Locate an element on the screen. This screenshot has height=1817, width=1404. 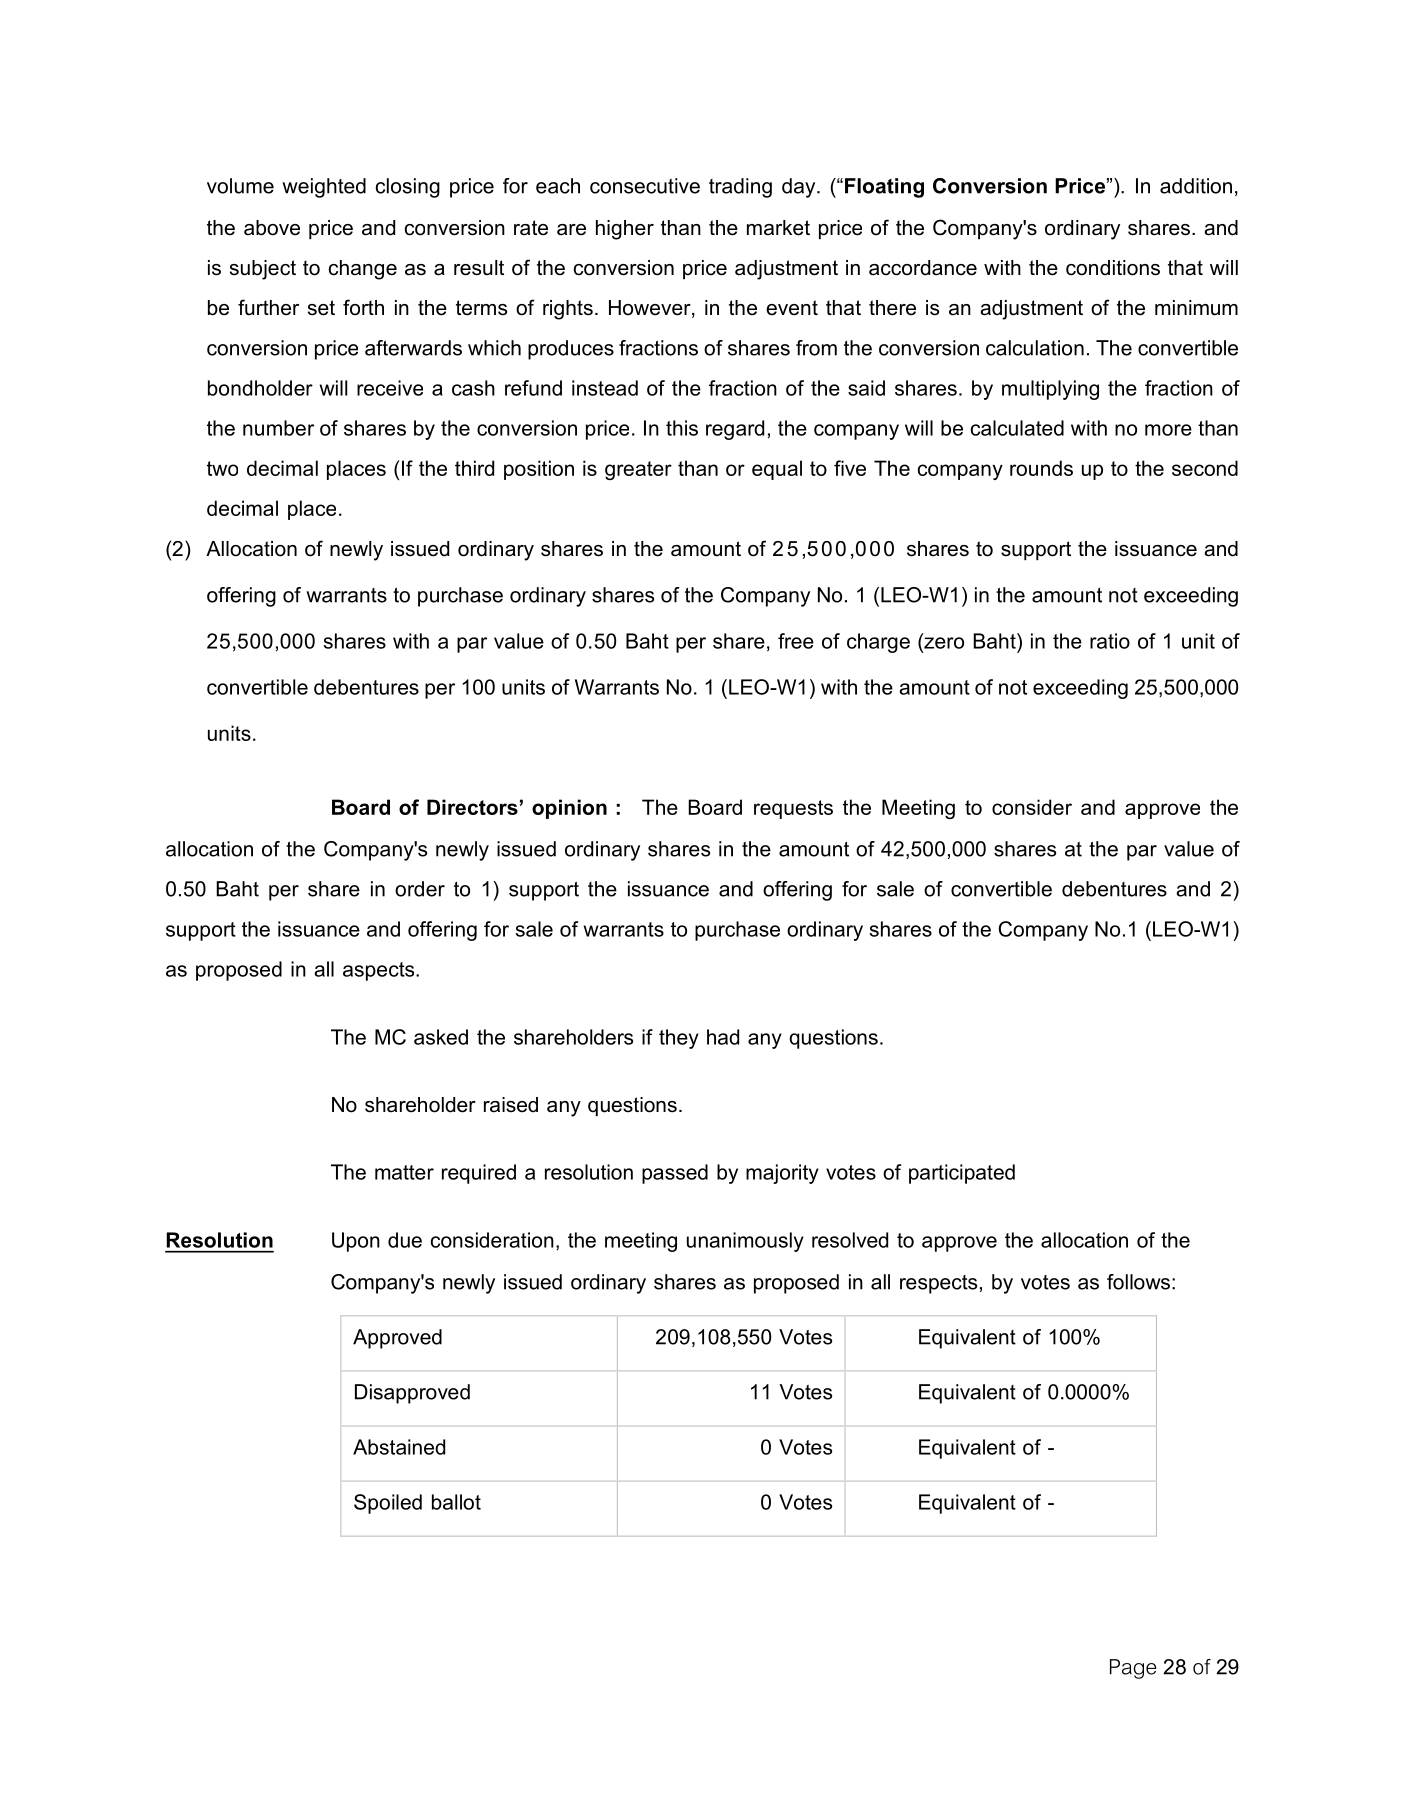
change is located at coordinates (363, 270).
